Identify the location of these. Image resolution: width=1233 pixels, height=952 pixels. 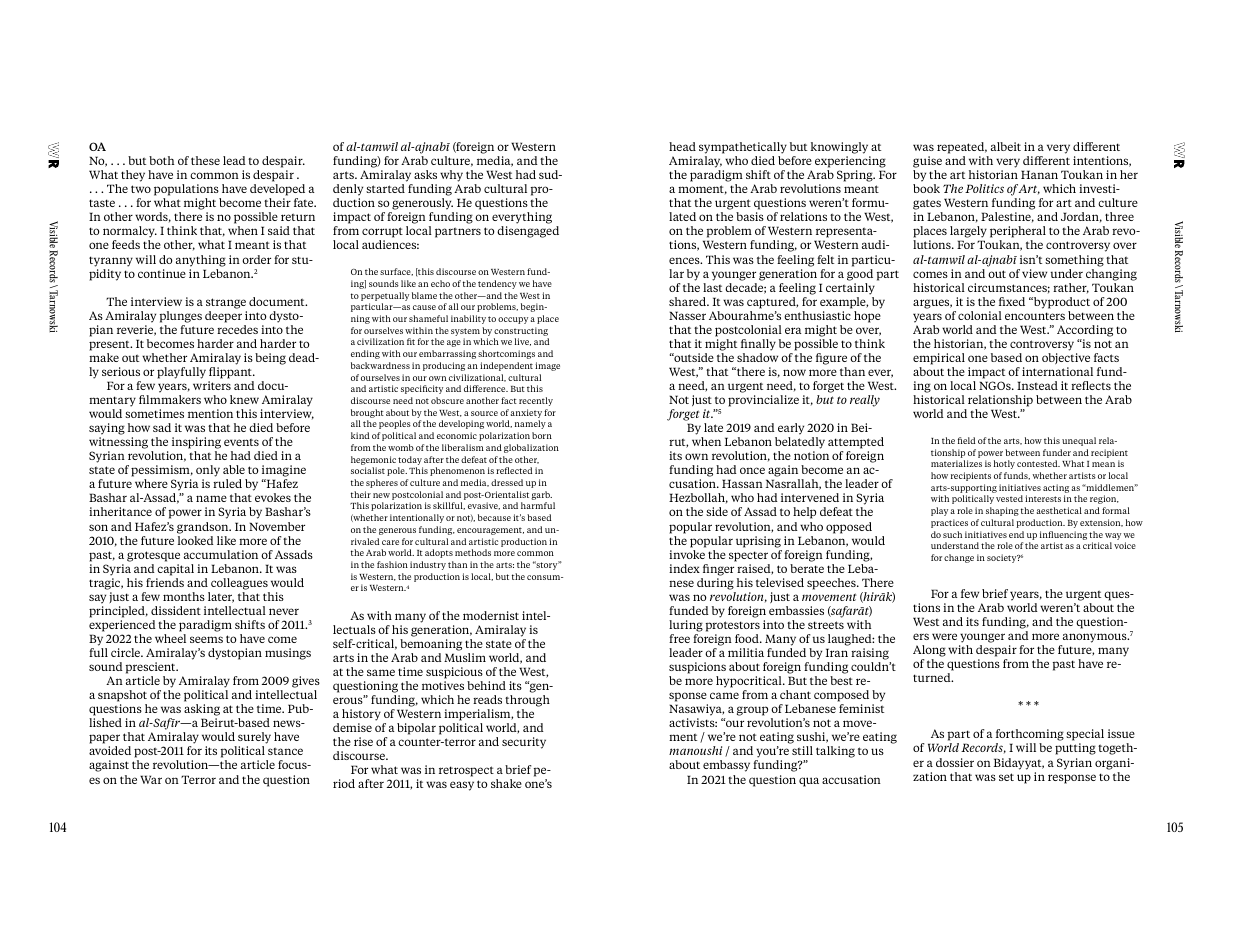
(205, 160).
